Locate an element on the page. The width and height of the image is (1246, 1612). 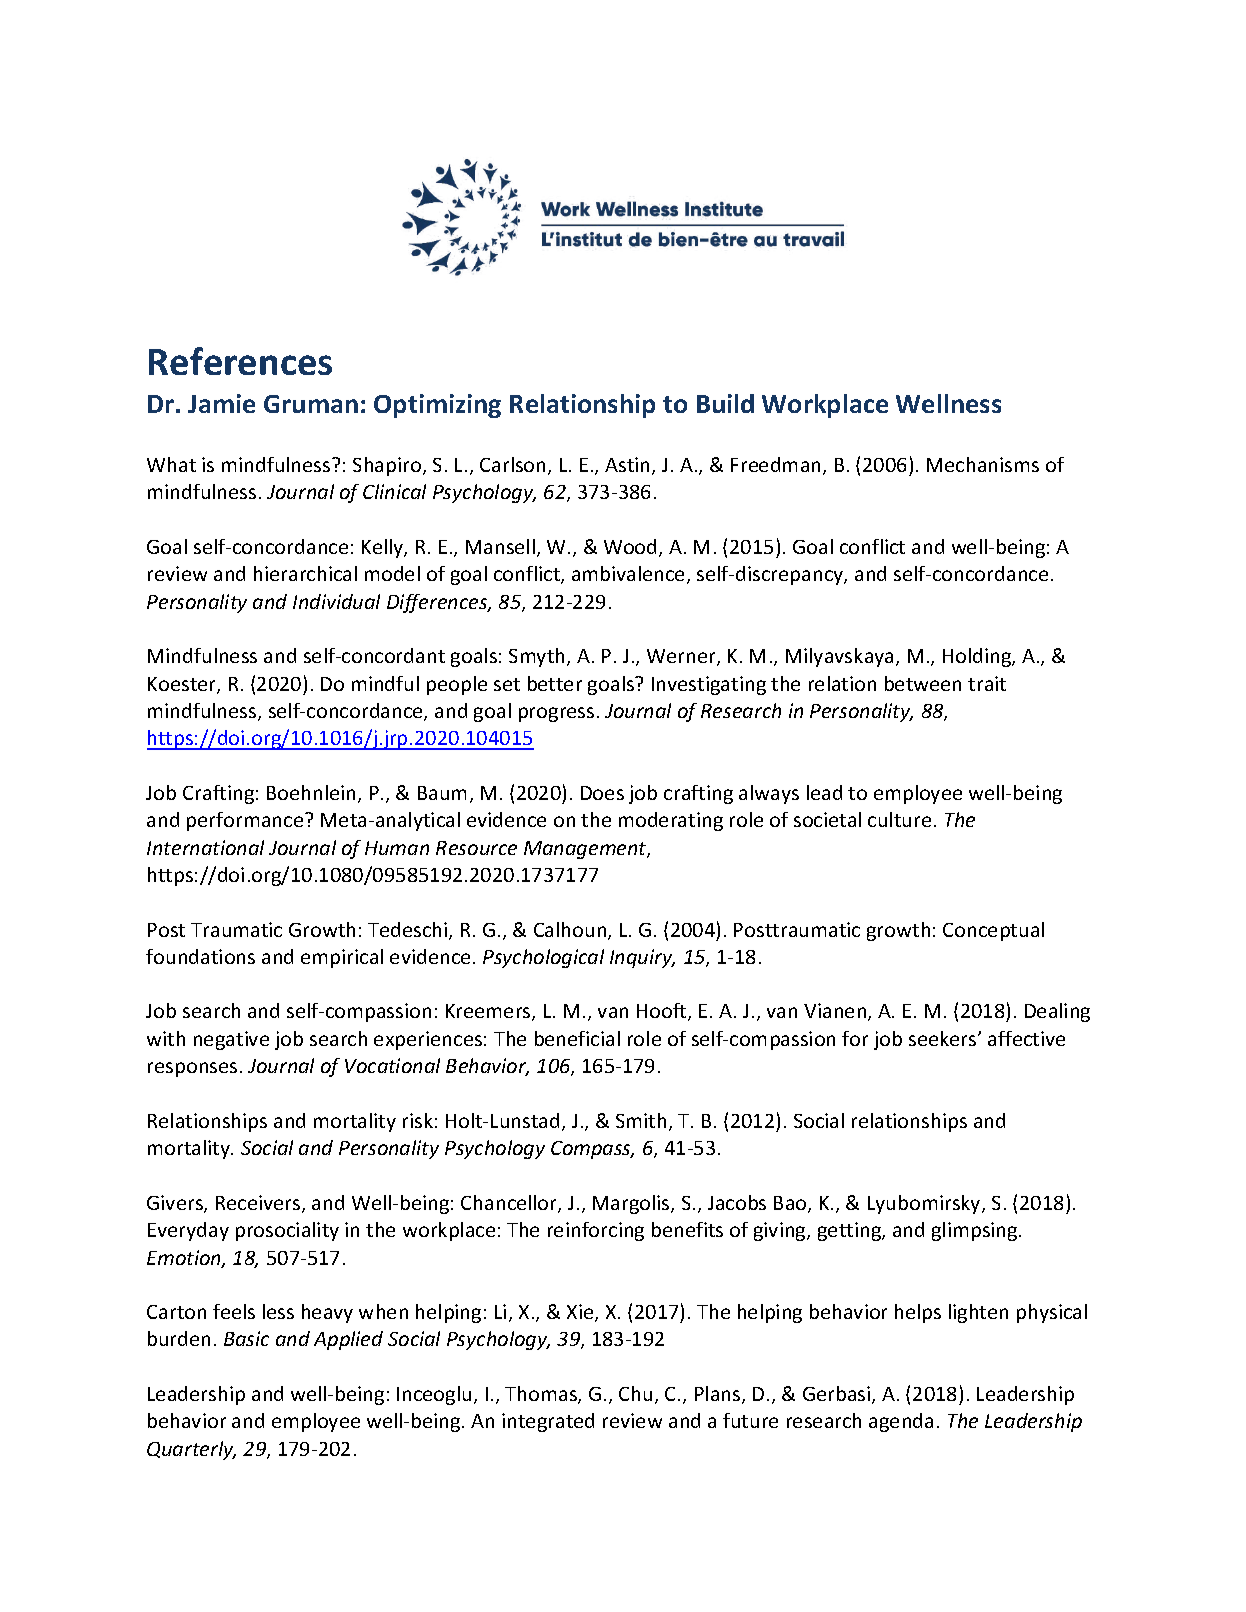
performance is located at coordinates (246, 821).
